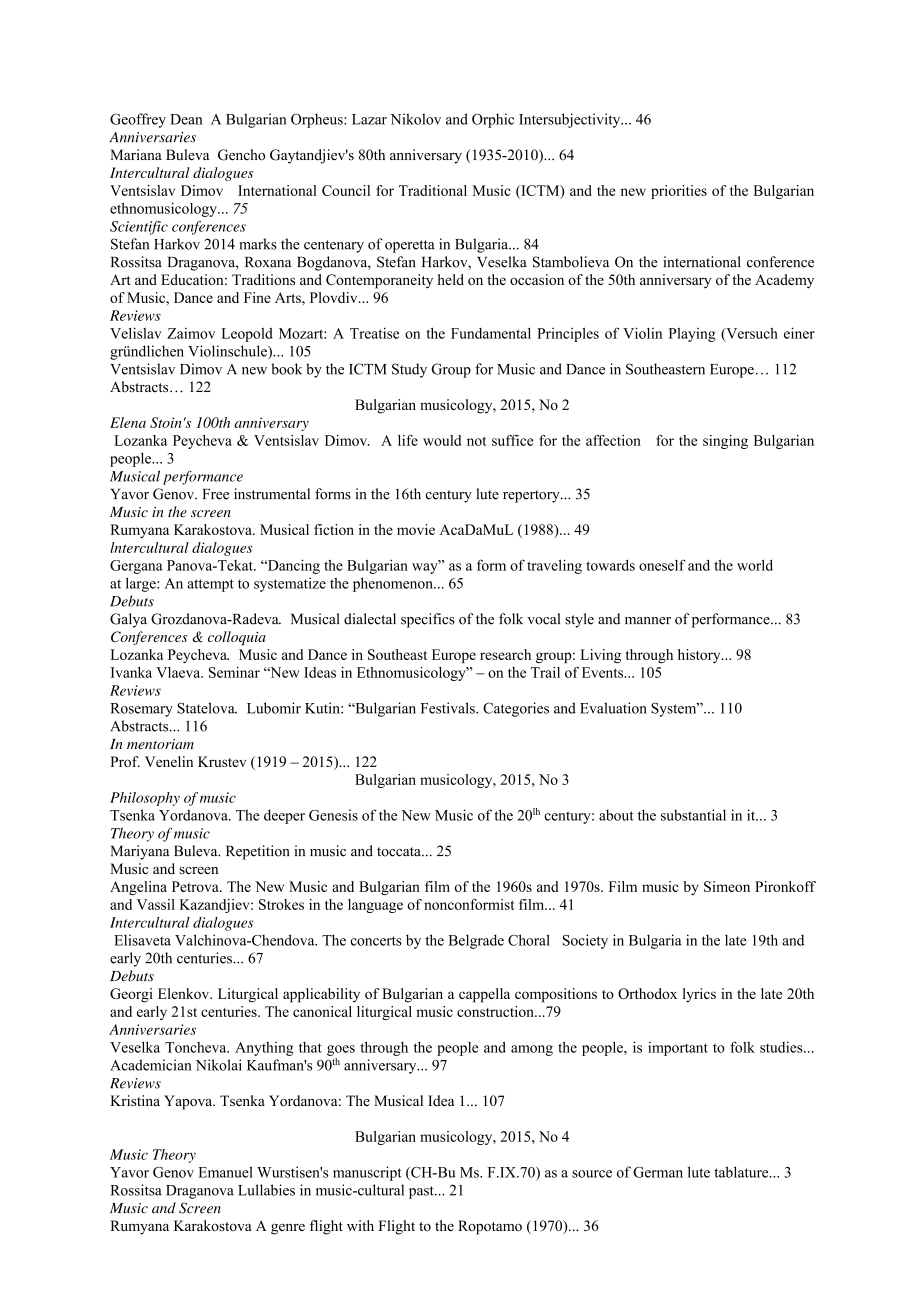 Image resolution: width=924 pixels, height=1308 pixels. What do you see at coordinates (186, 119) in the screenshot?
I see `Dean` at bounding box center [186, 119].
